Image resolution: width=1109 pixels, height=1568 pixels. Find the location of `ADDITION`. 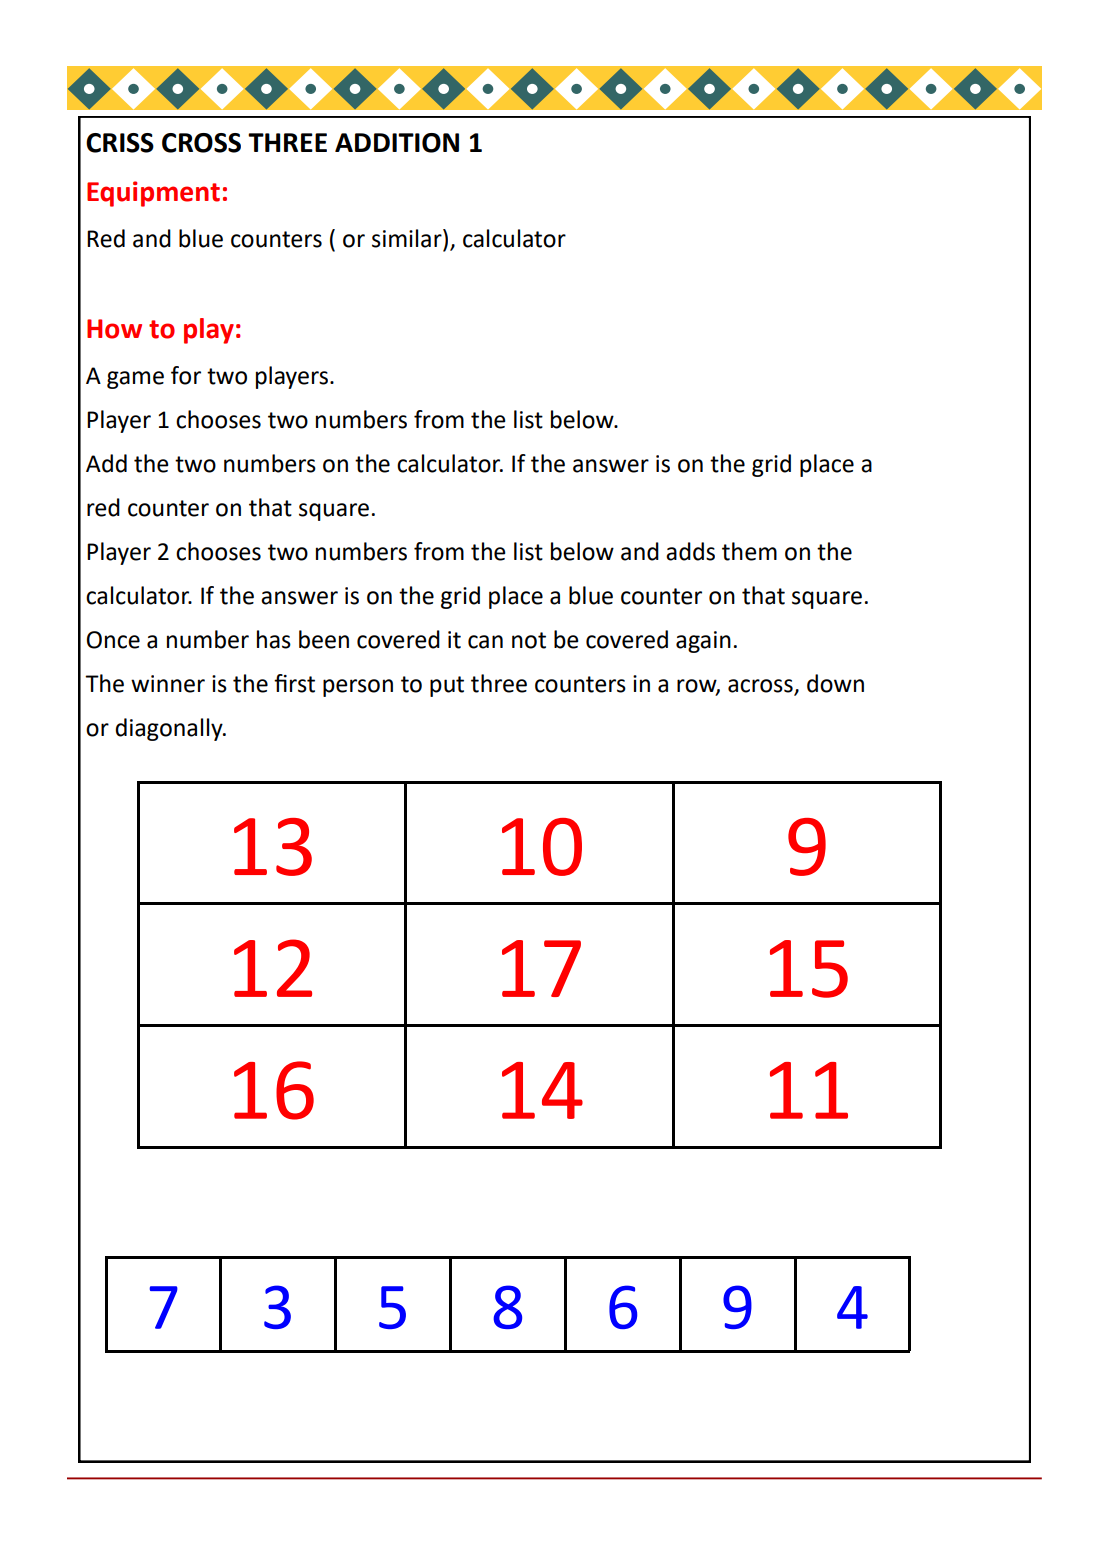

ADDITION is located at coordinates (397, 143).
